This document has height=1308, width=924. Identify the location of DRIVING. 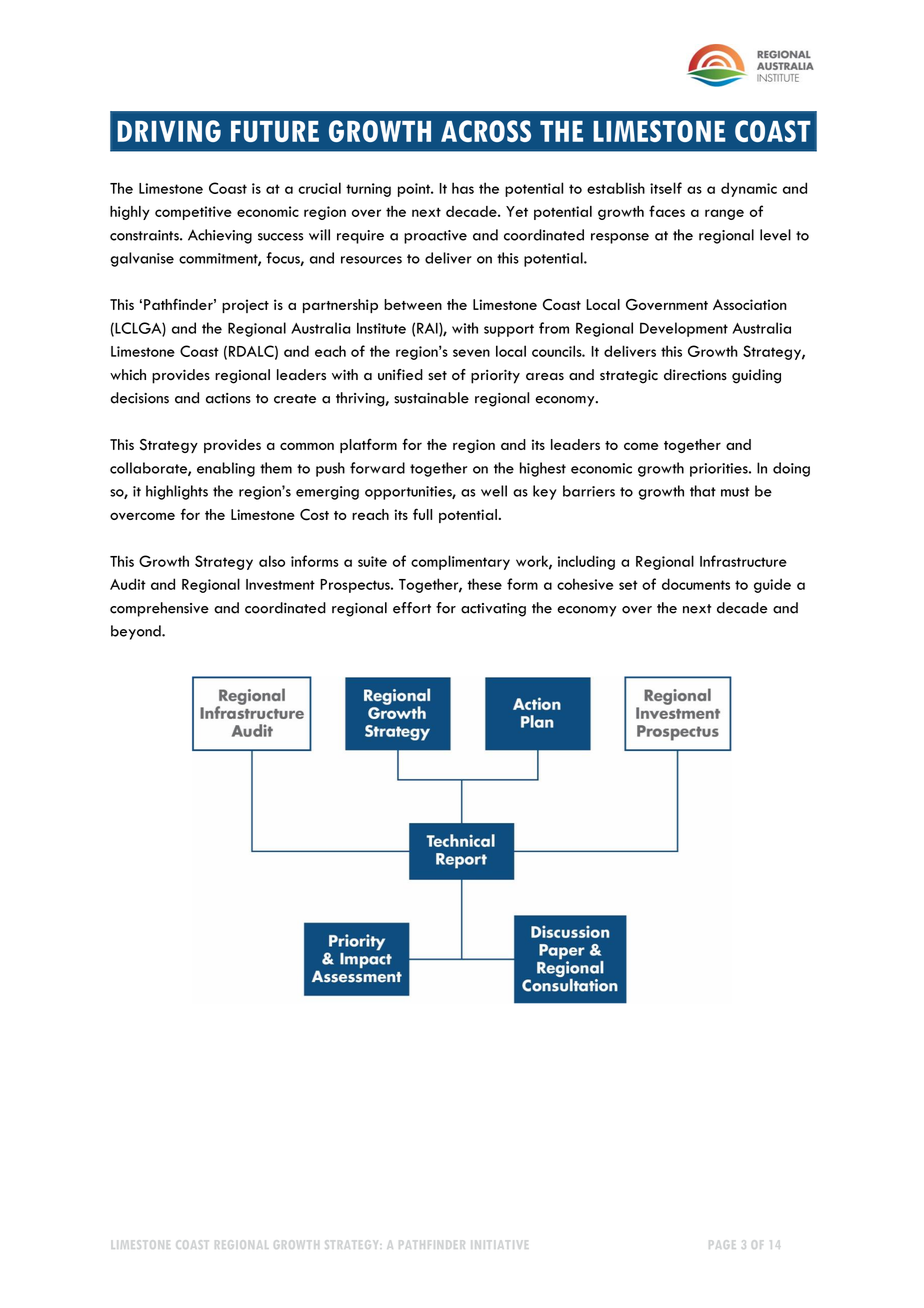
(169, 131).
